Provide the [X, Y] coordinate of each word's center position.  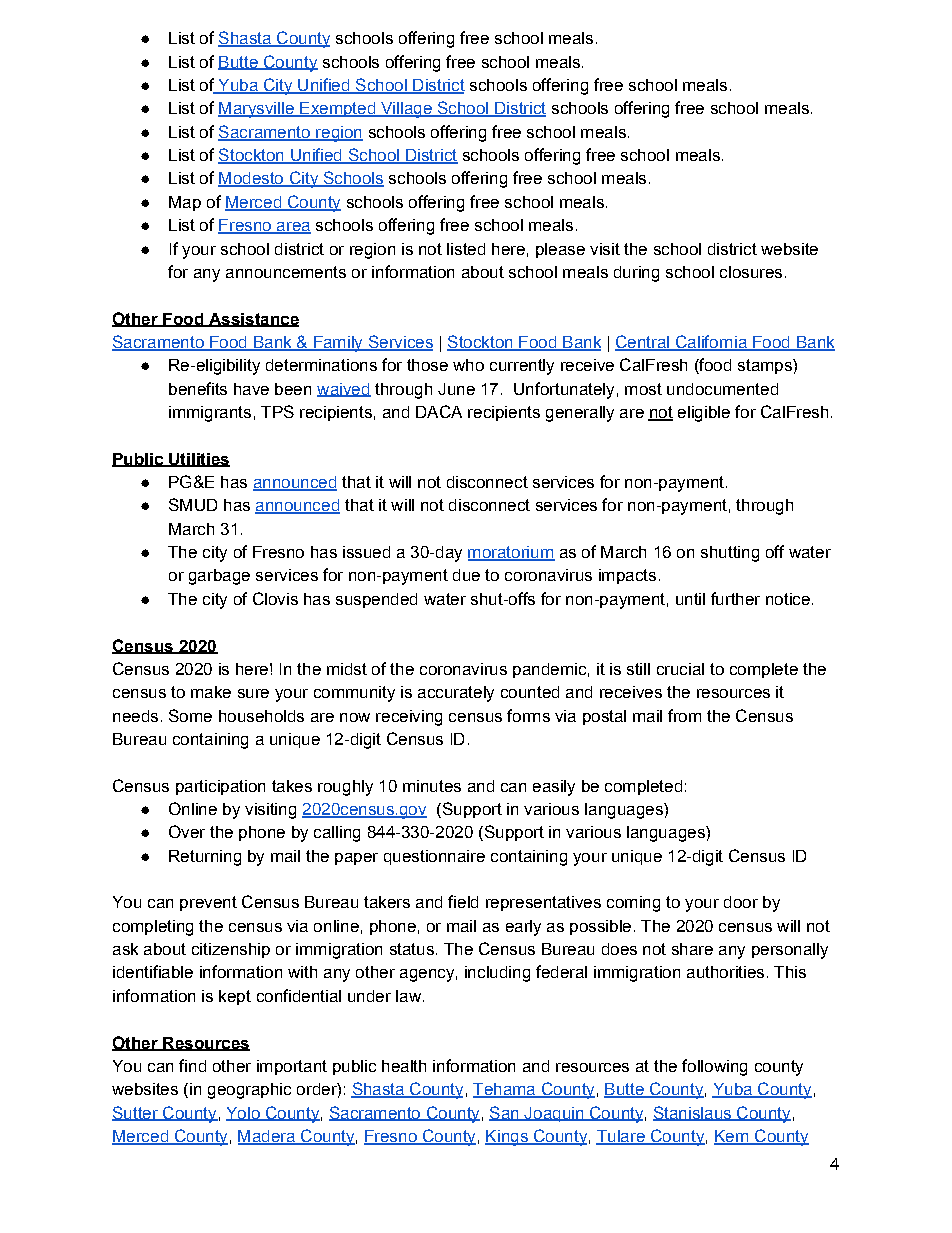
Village [406, 110]
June [456, 389]
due [466, 575]
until [690, 599]
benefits [198, 388]
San [505, 1113]
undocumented [722, 389]
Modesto [252, 179]
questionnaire [434, 857]
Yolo [244, 1114]
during [636, 274]
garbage [219, 577]
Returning [205, 858]
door [741, 902]
